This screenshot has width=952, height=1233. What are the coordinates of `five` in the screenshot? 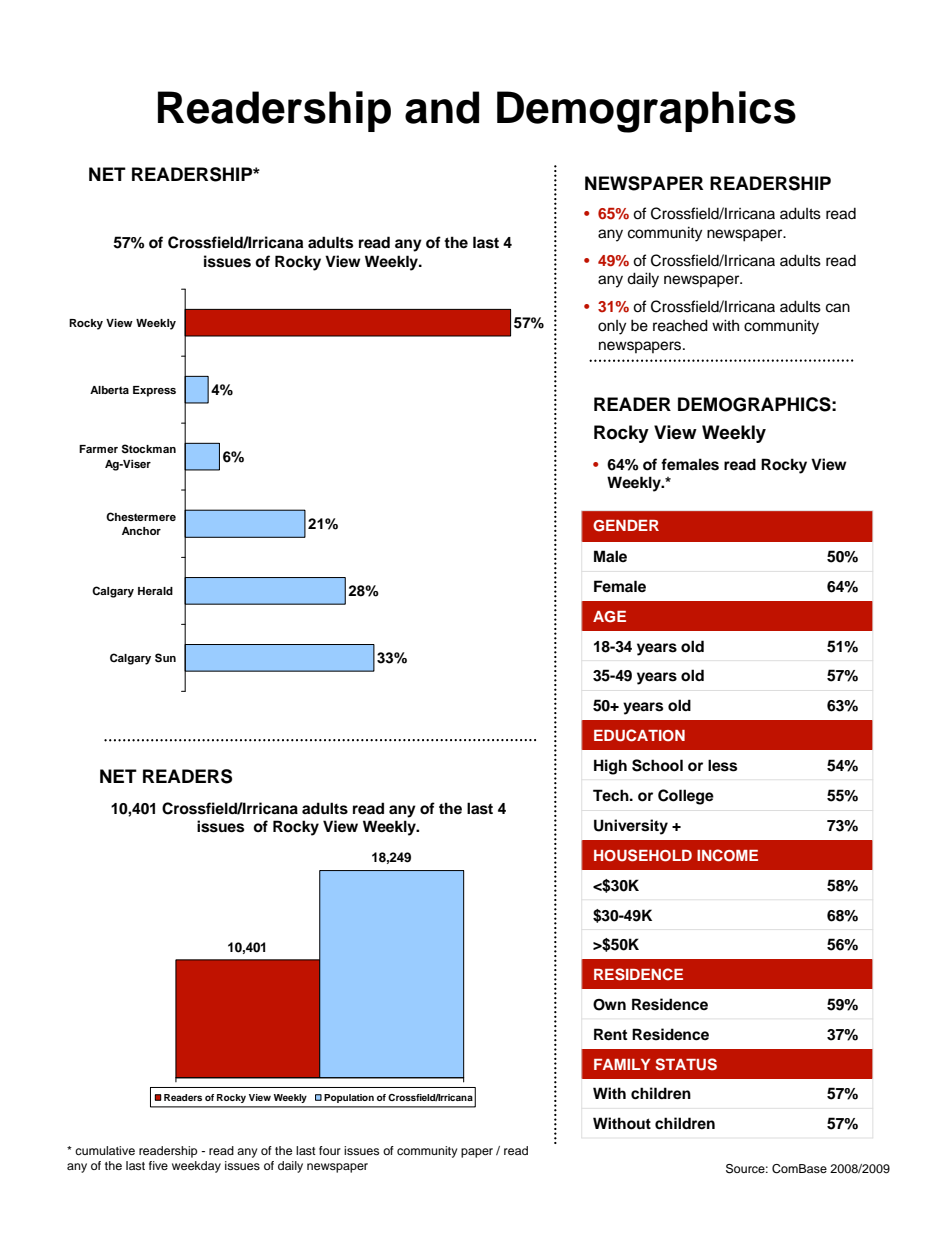 It's located at (158, 1165).
